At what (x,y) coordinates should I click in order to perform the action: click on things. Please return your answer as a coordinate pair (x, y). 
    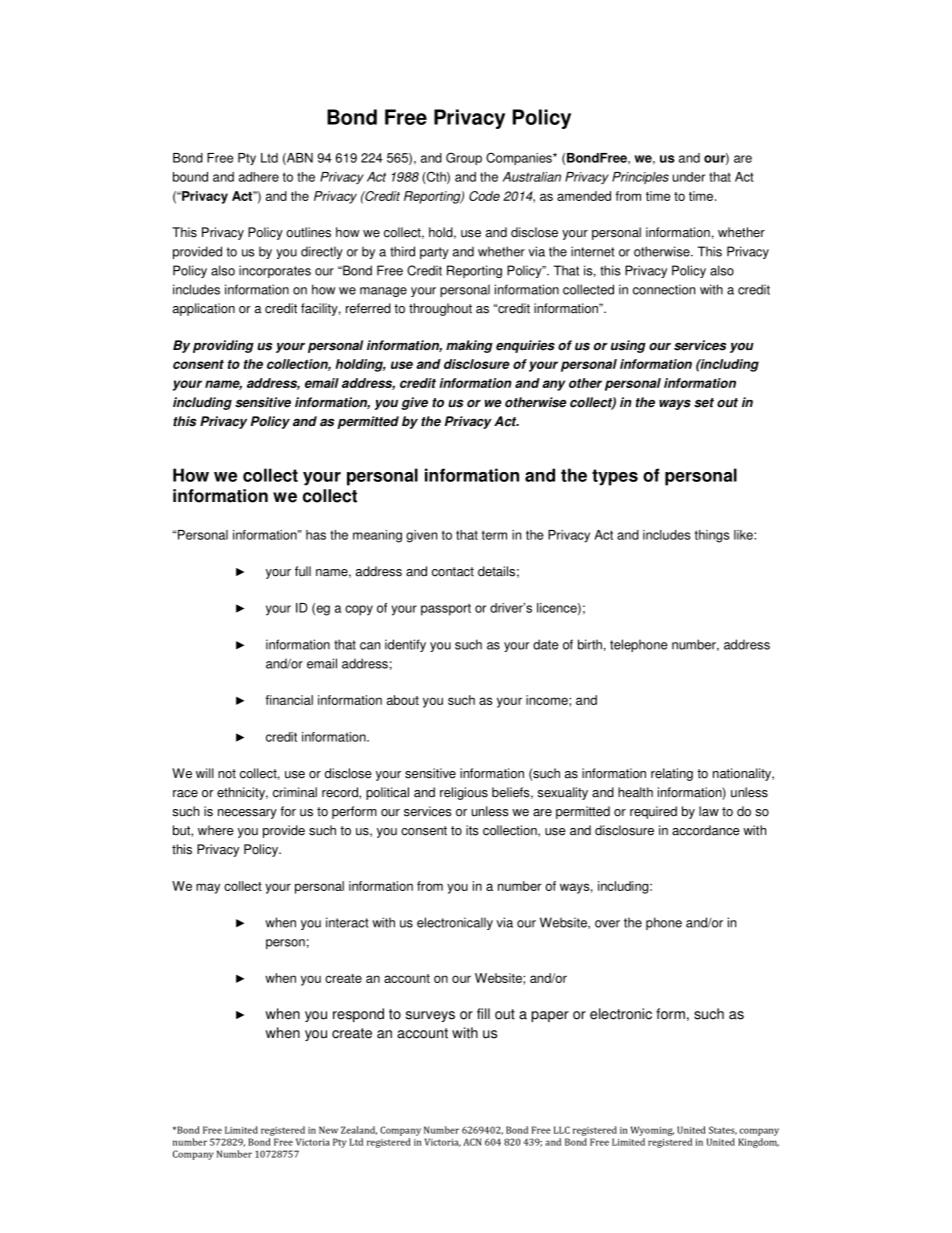
    Looking at the image, I should click on (712, 536).
